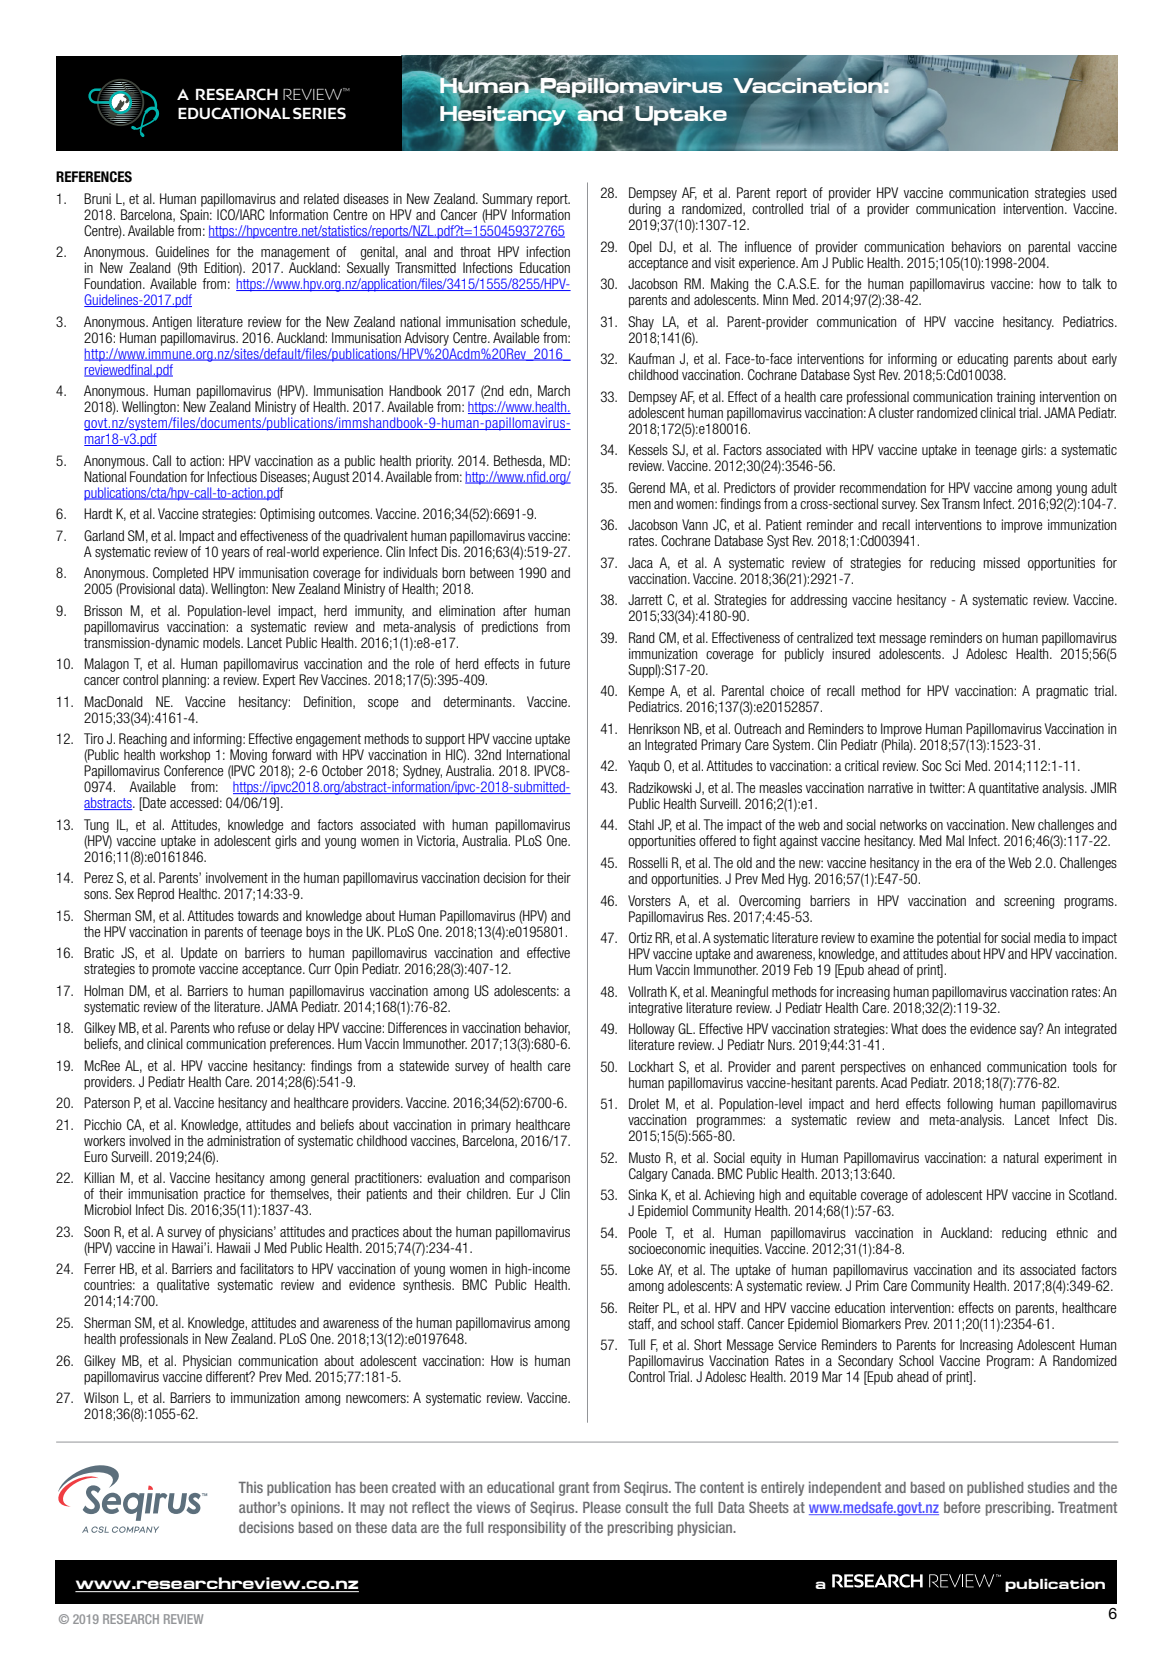 The width and height of the document is (1174, 1660). Describe the element at coordinates (641, 824) in the document. I see `Stahl` at that location.
